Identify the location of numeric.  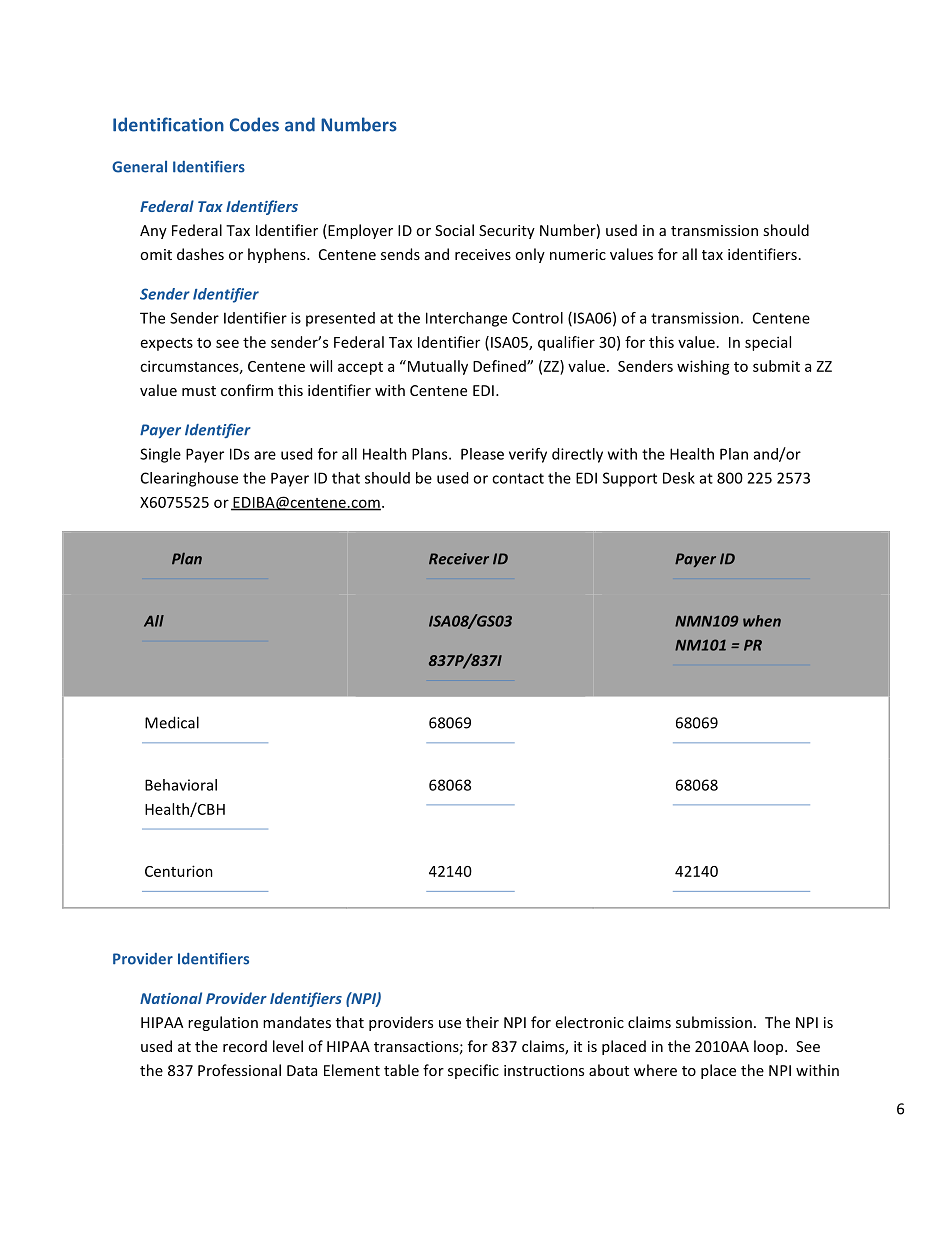
(578, 254).
